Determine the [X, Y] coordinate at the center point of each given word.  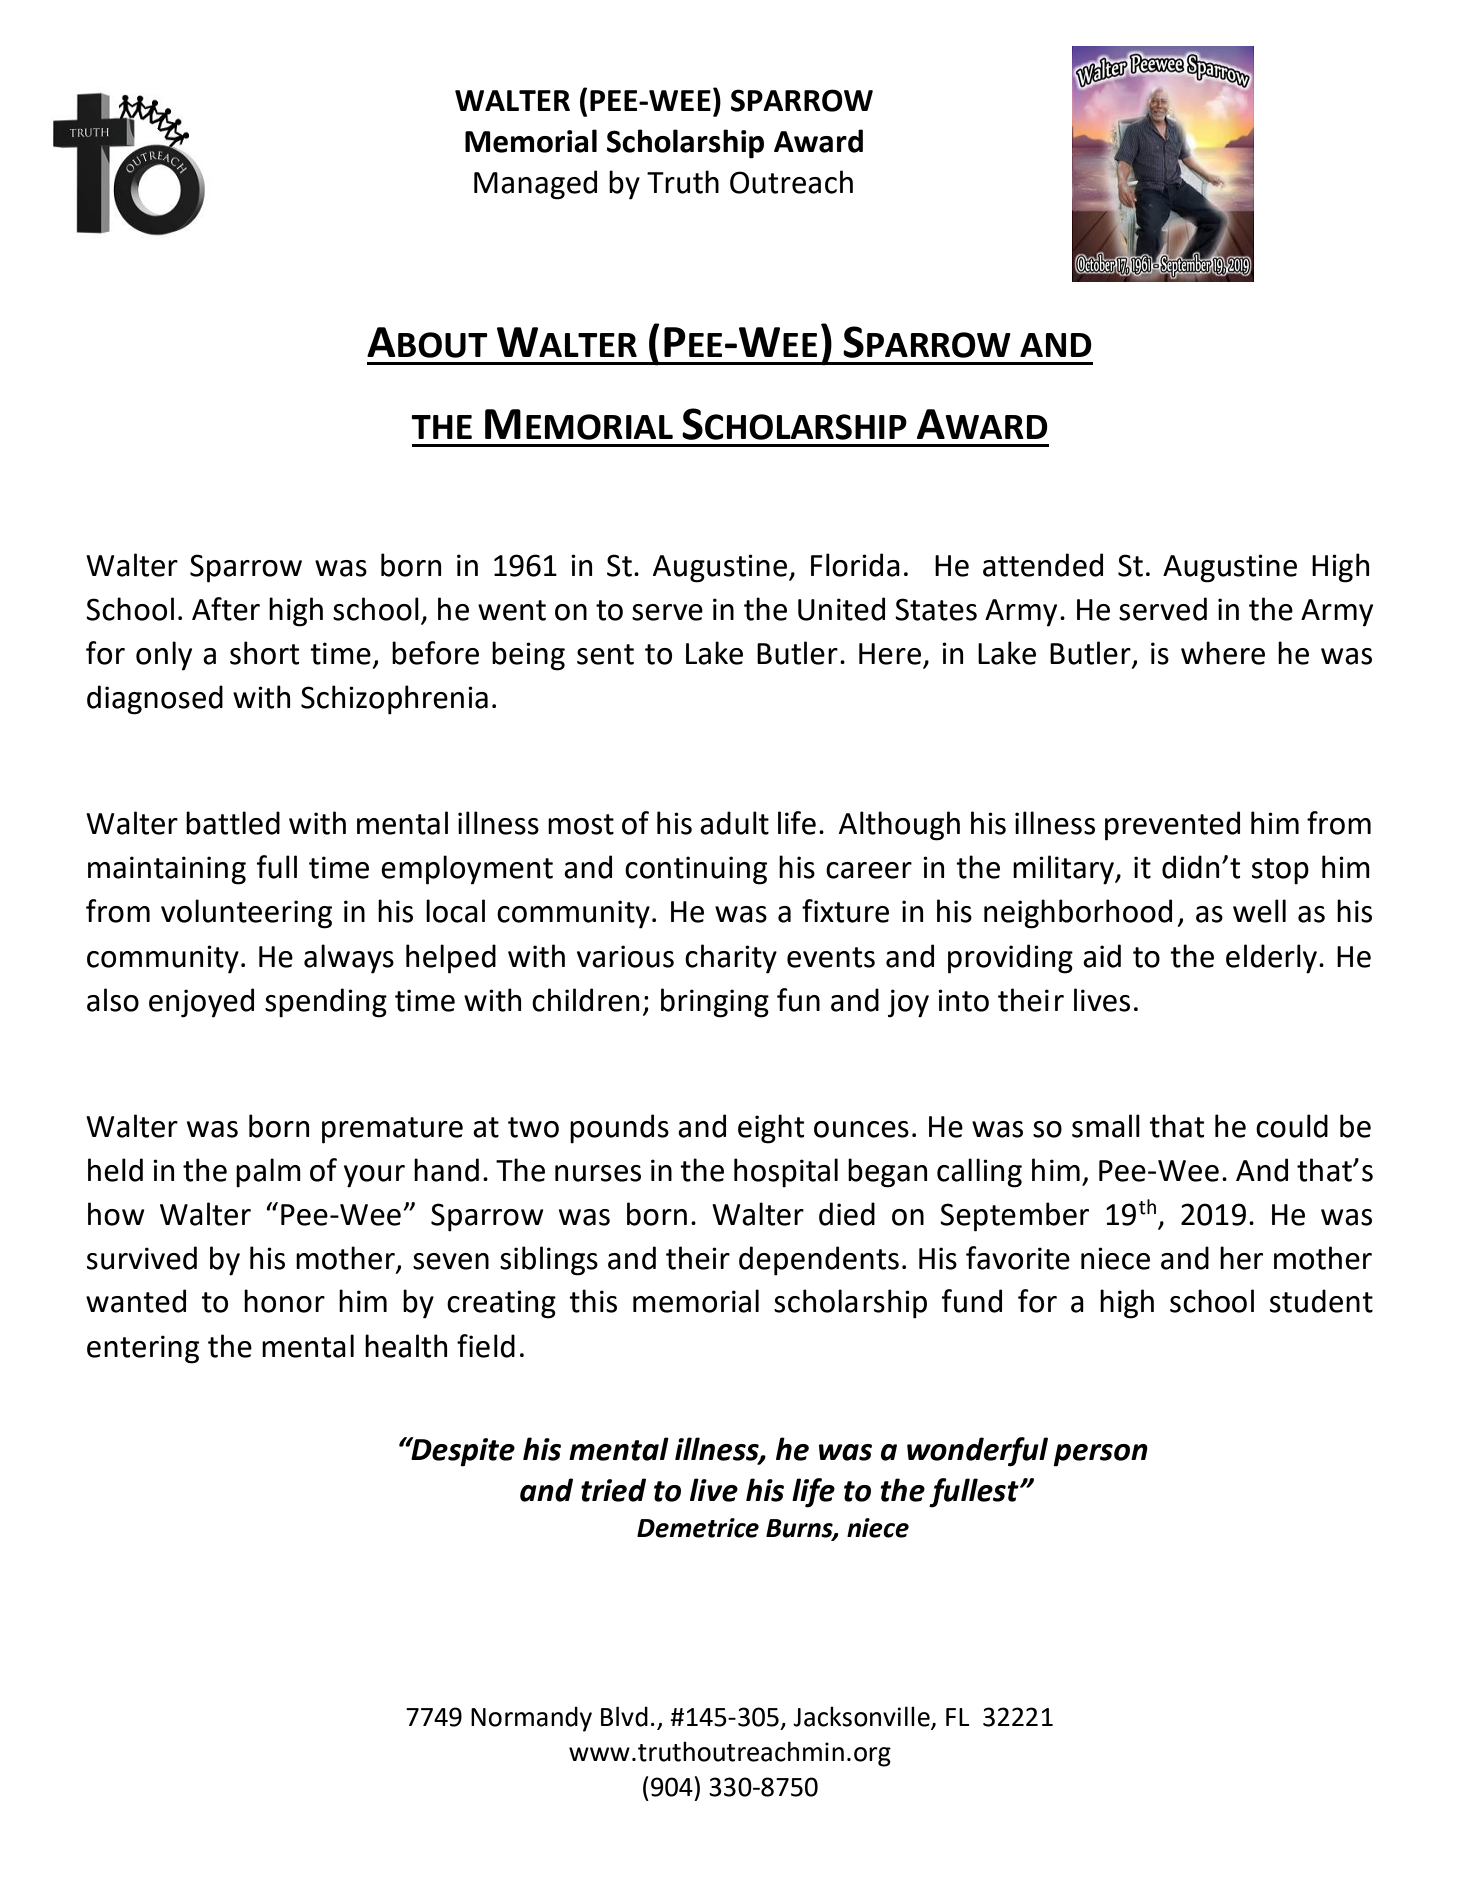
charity [731, 959]
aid [1102, 956]
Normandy [531, 1719]
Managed [535, 185]
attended [1043, 565]
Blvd [624, 1716]
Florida [855, 565]
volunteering [246, 914]
